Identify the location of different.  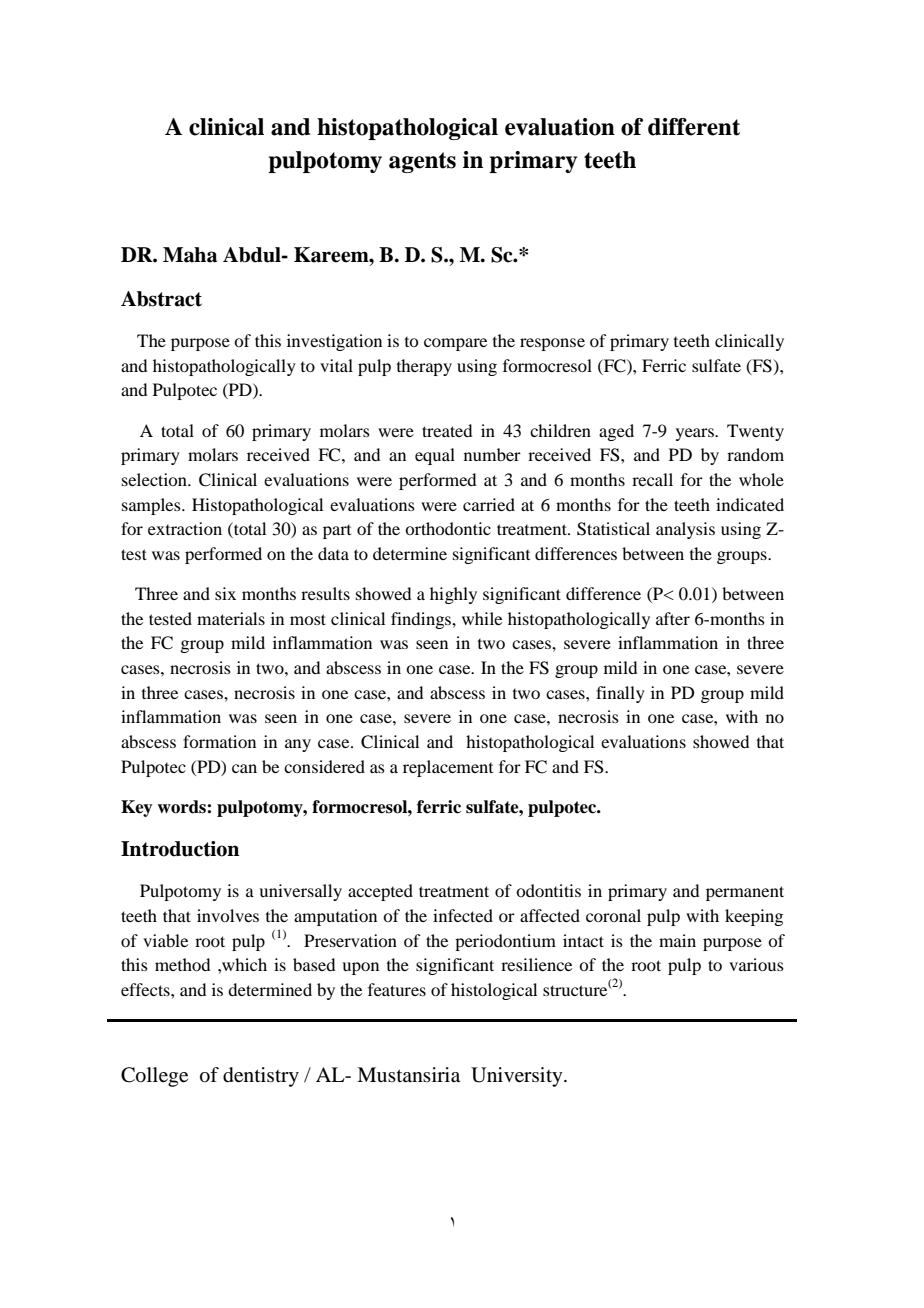
(694, 127).
